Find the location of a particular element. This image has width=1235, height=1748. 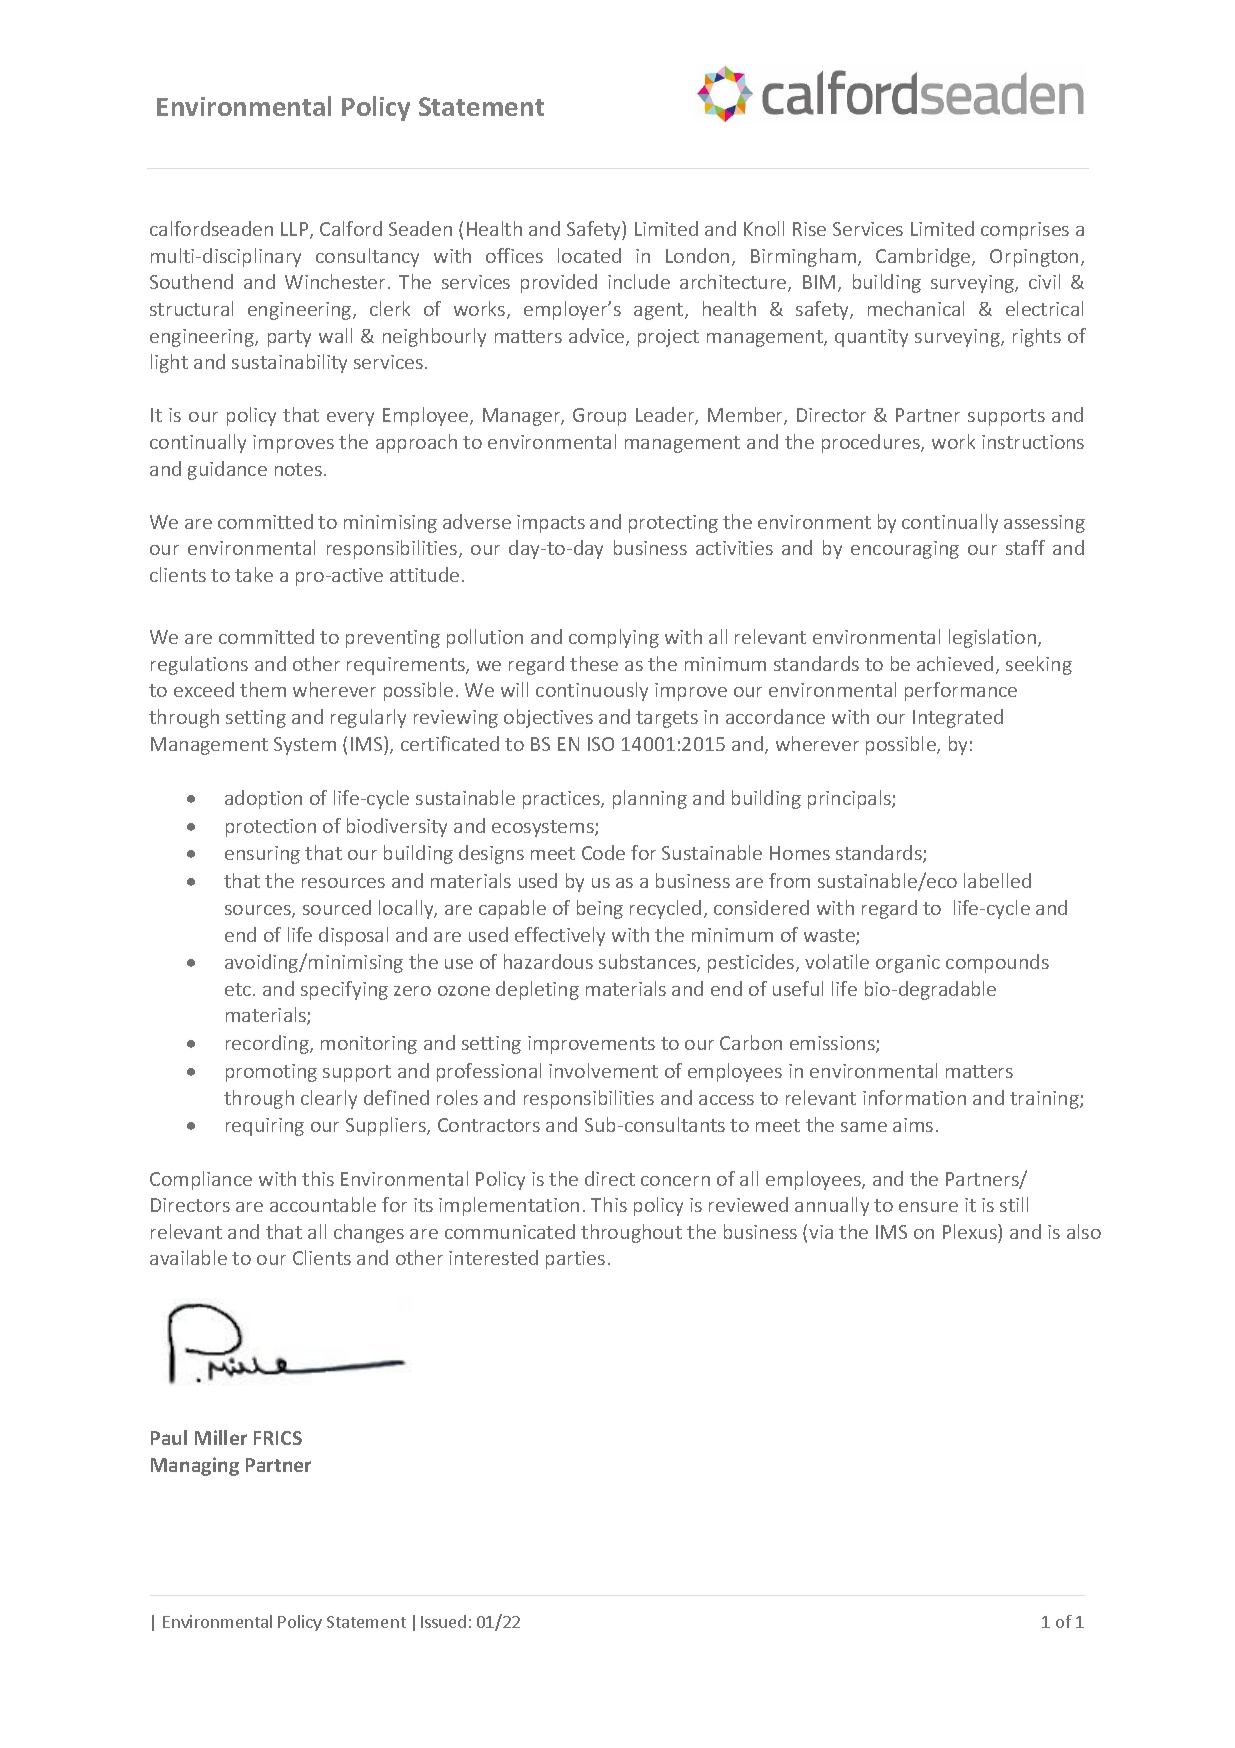

Managing is located at coordinates (195, 1466).
